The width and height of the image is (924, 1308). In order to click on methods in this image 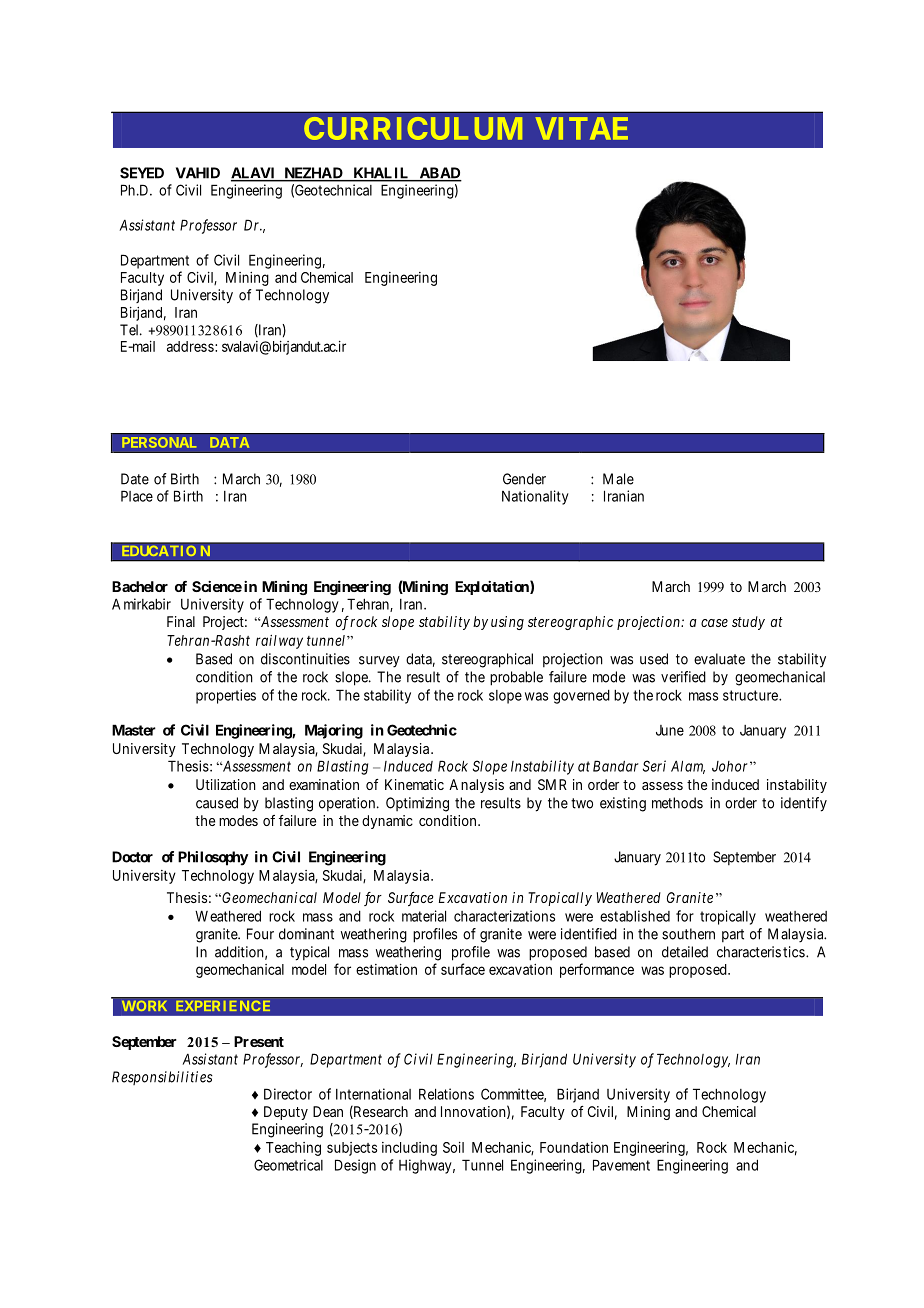, I will do `click(677, 803)`.
